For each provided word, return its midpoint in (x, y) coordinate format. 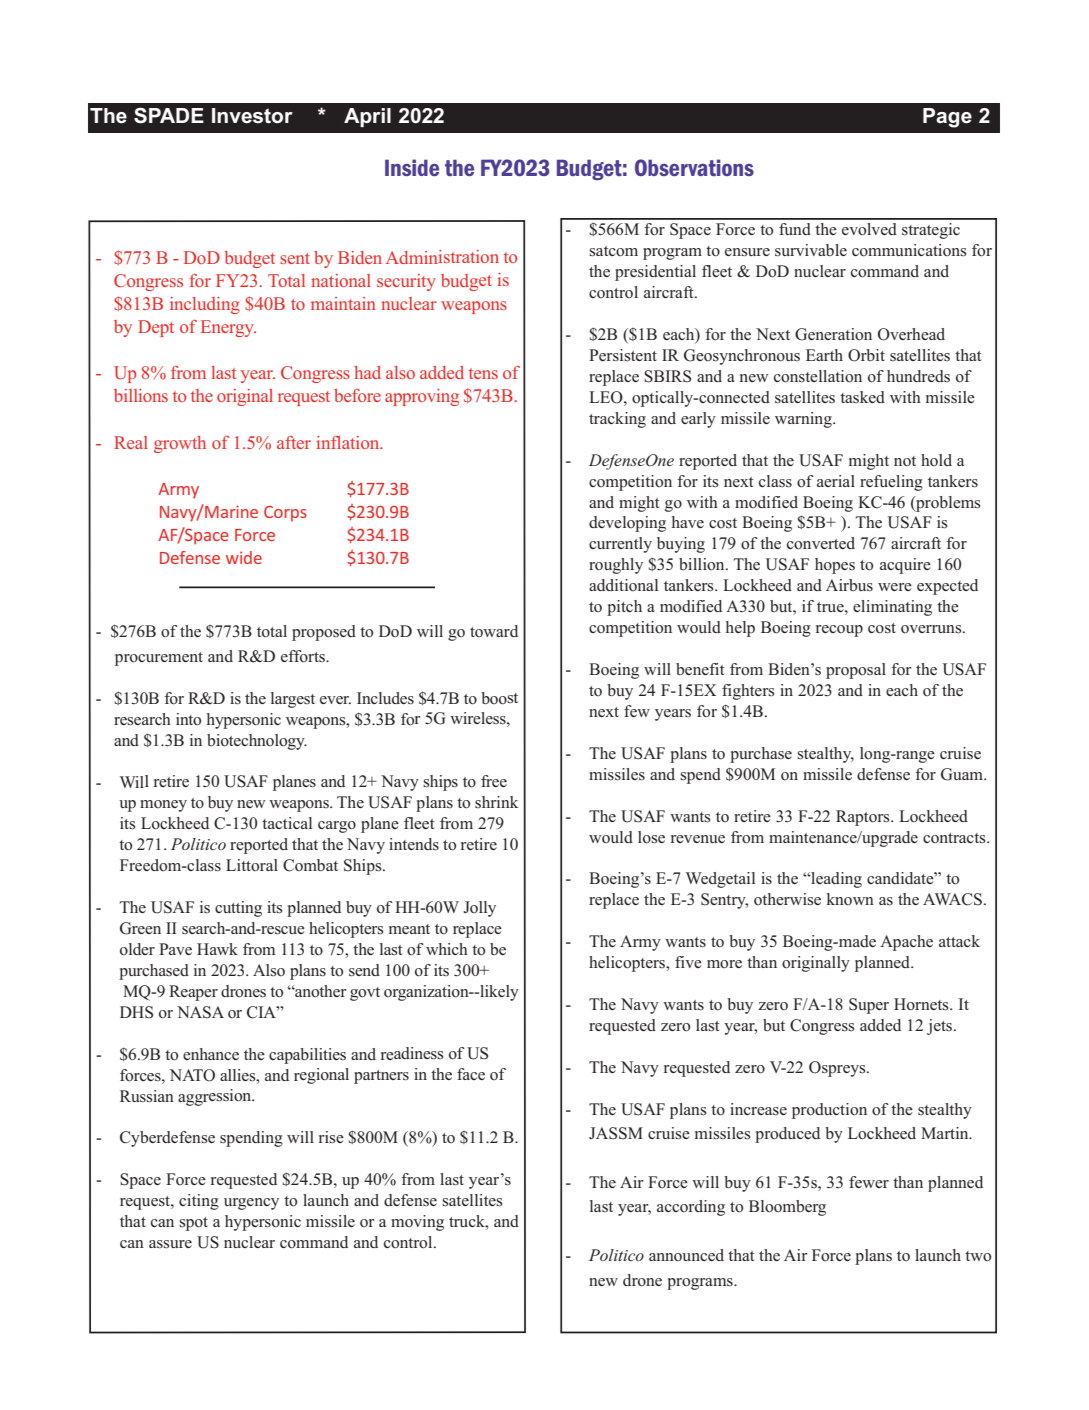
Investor (252, 116)
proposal (856, 671)
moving (417, 1223)
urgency (251, 1204)
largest (293, 700)
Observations (694, 167)
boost (499, 698)
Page (947, 118)
